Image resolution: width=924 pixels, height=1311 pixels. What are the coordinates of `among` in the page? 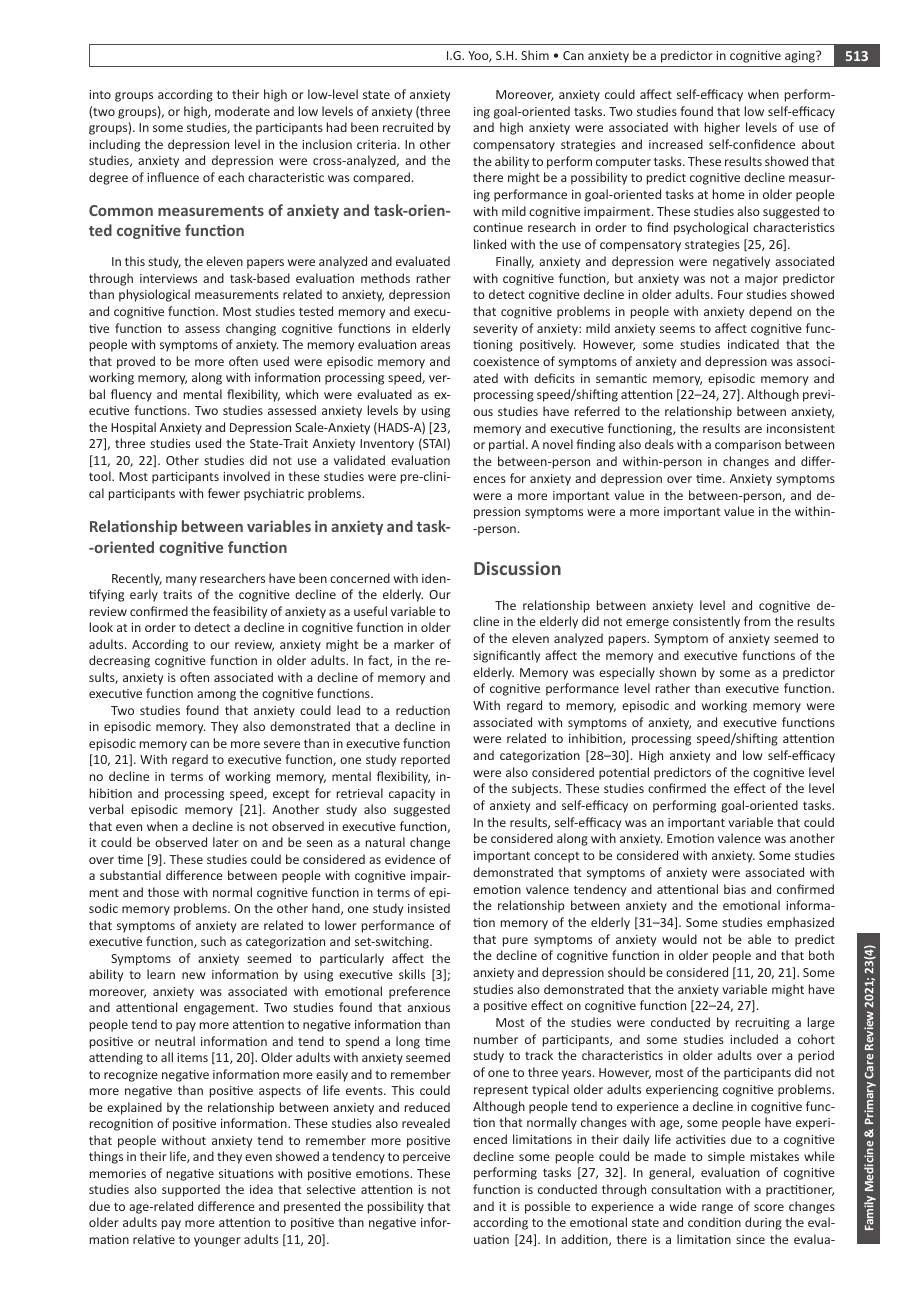 It's located at (216, 696).
